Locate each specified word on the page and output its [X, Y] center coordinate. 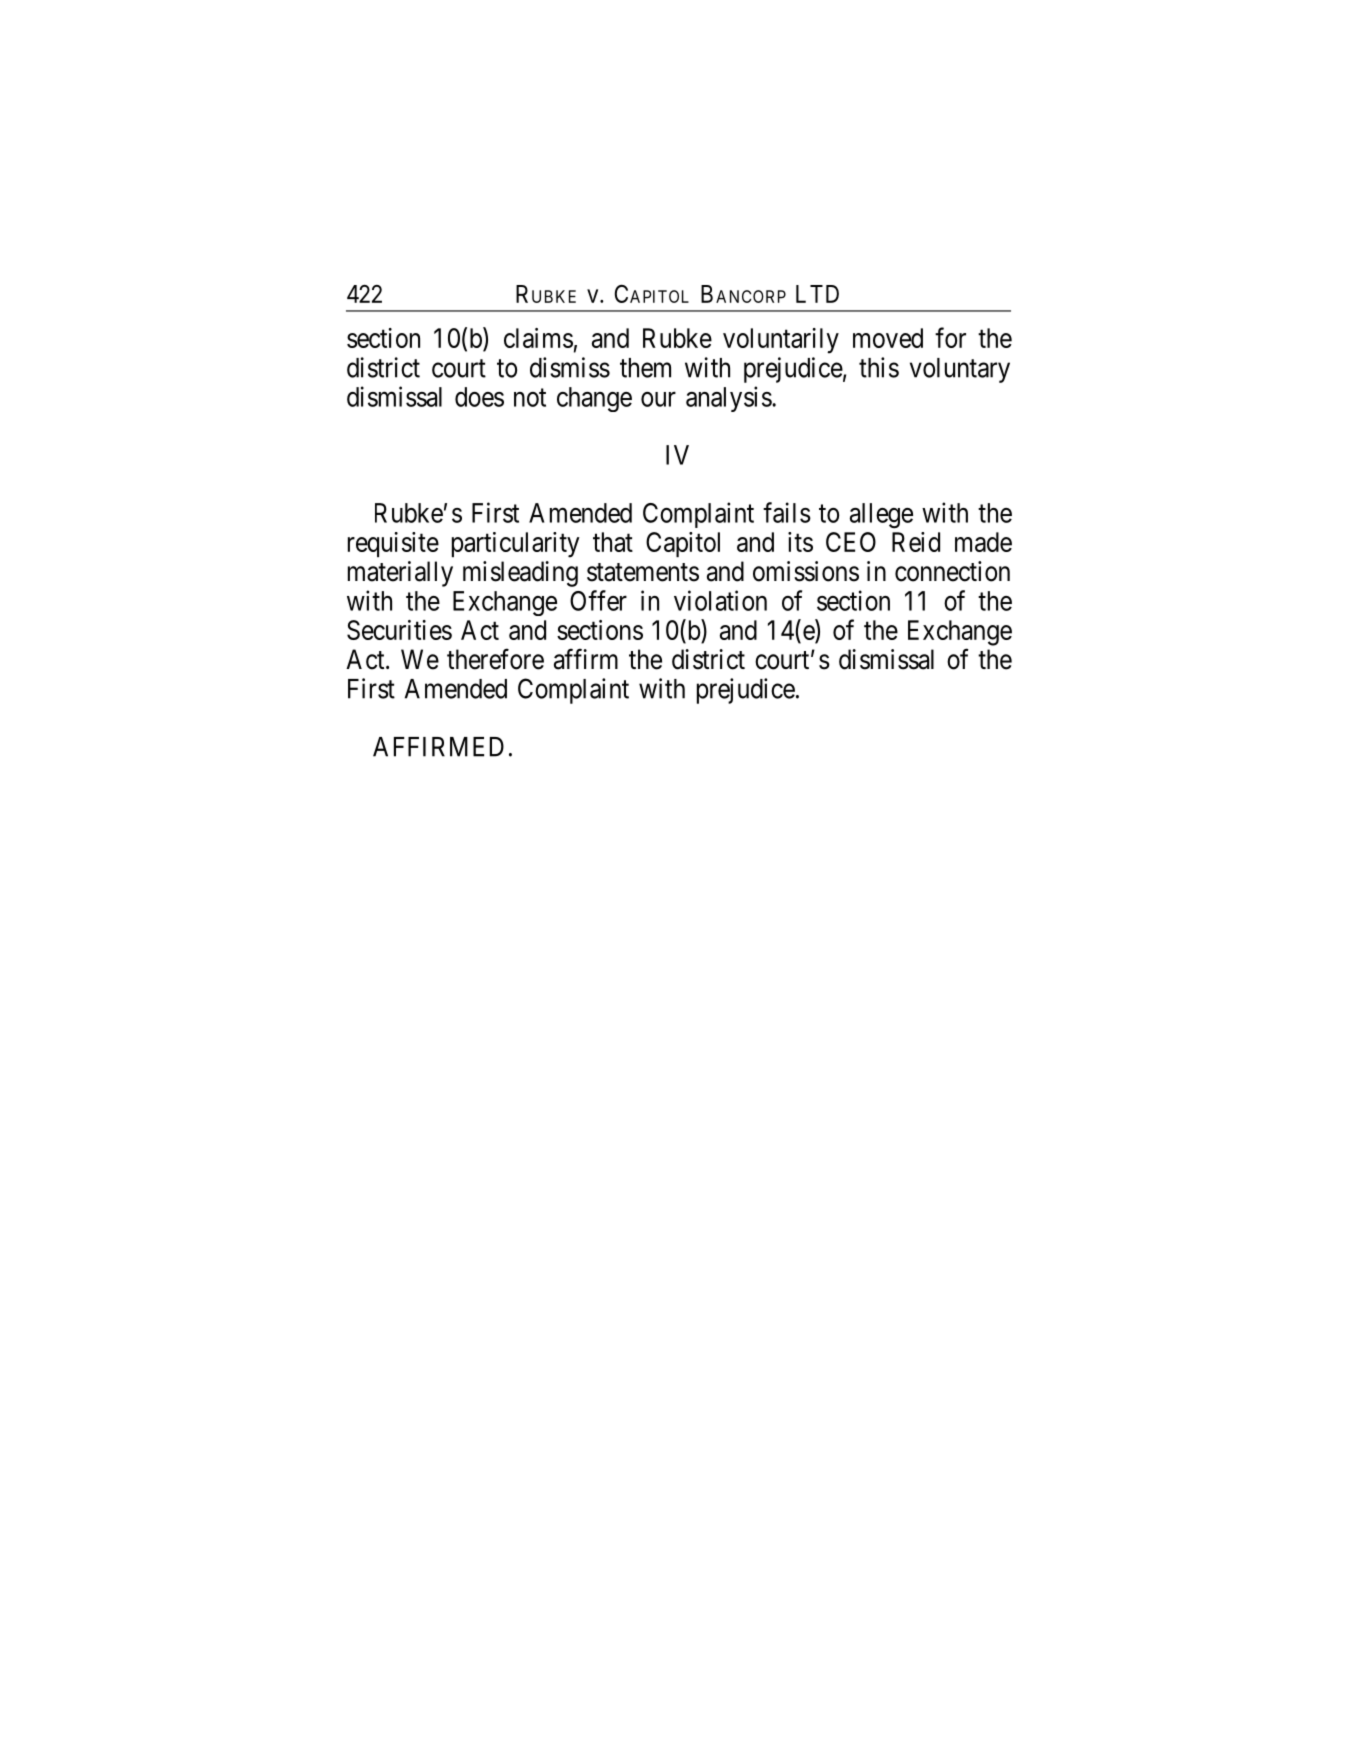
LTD [817, 294]
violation [720, 600]
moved [888, 338]
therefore [495, 659]
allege [881, 516]
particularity [516, 545]
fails [787, 512]
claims [538, 338]
